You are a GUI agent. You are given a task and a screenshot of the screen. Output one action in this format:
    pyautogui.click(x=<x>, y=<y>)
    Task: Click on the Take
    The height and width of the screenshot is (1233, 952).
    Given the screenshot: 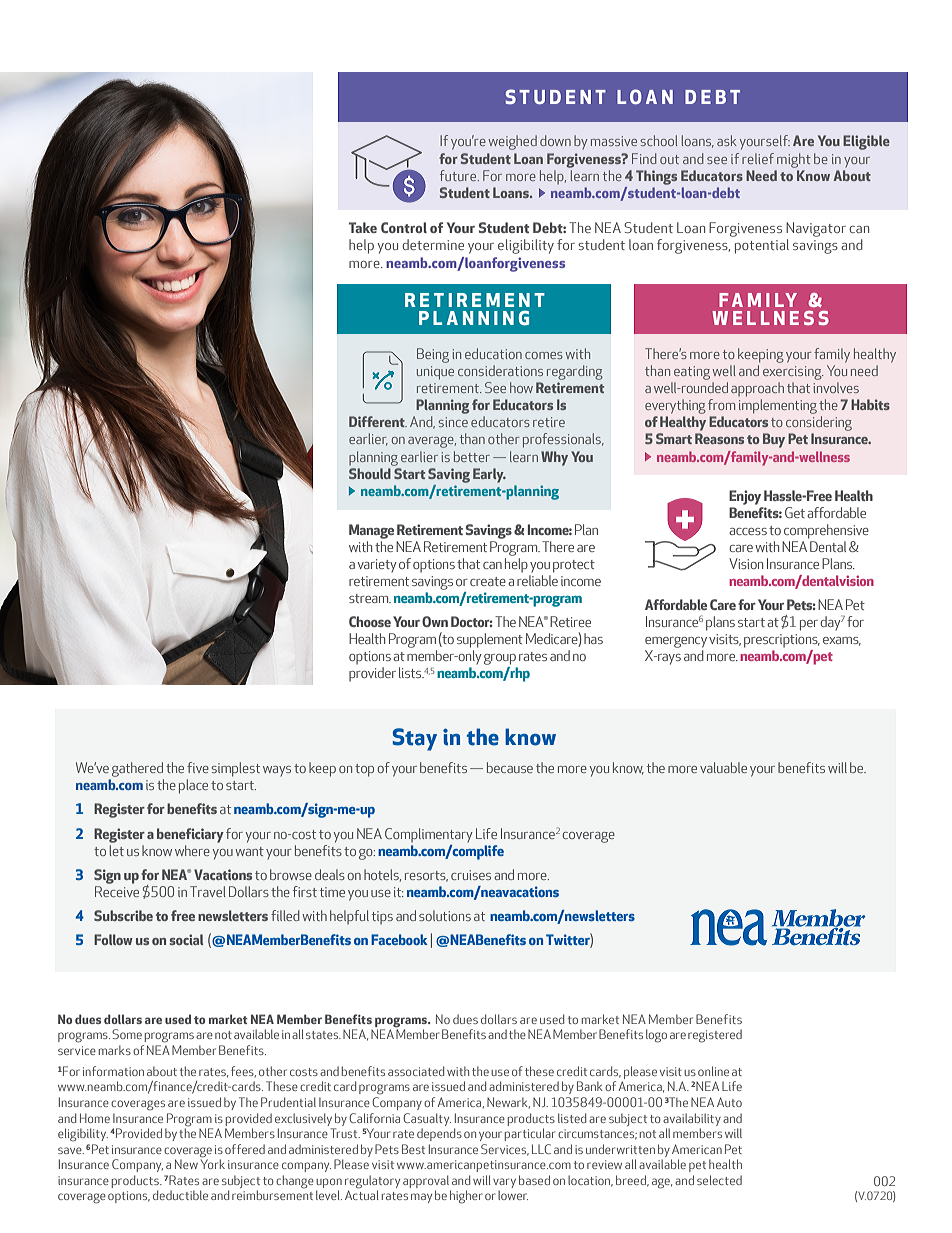 What is the action you would take?
    pyautogui.click(x=363, y=227)
